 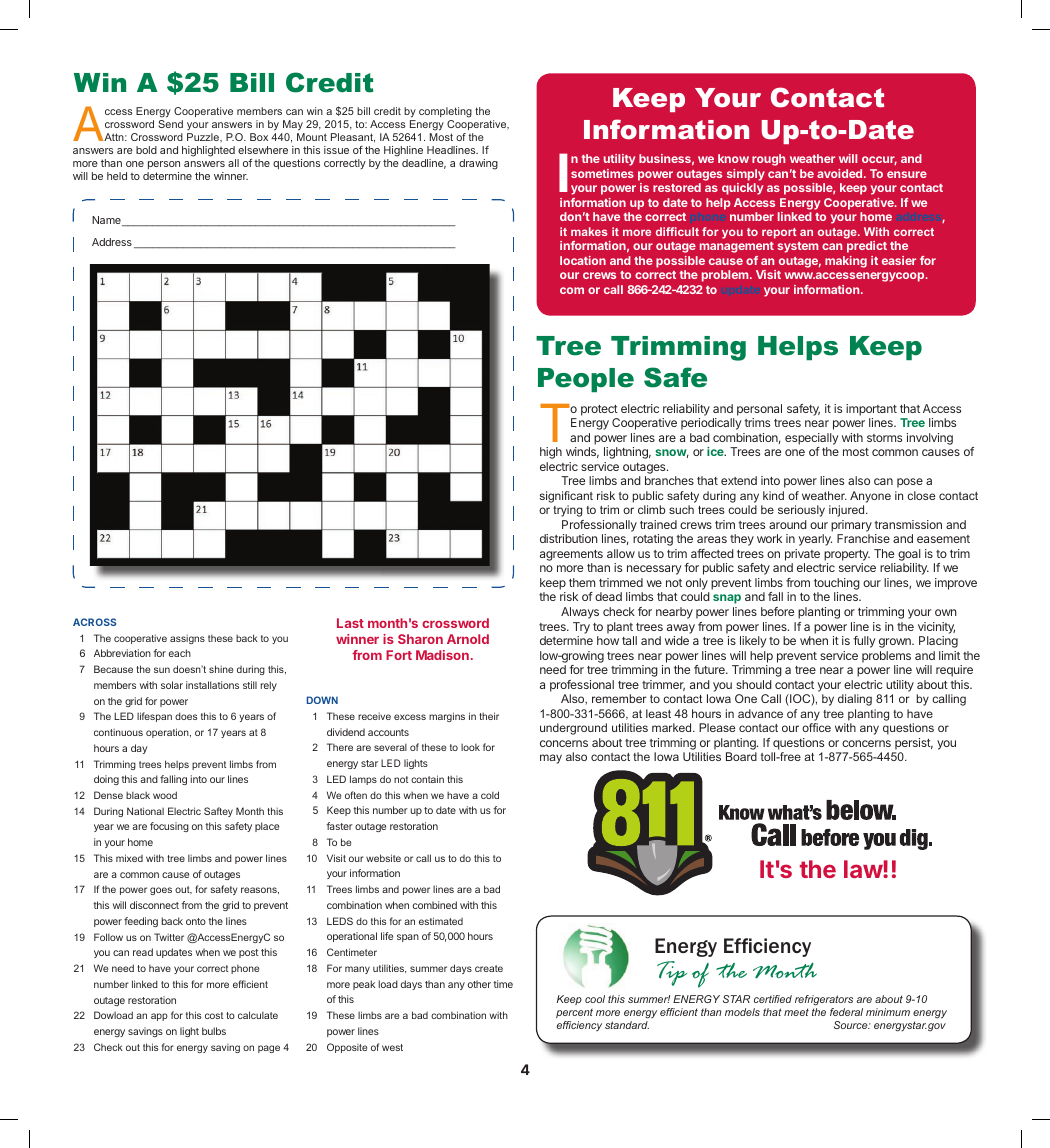 I want to click on drawing, so click(x=478, y=164).
